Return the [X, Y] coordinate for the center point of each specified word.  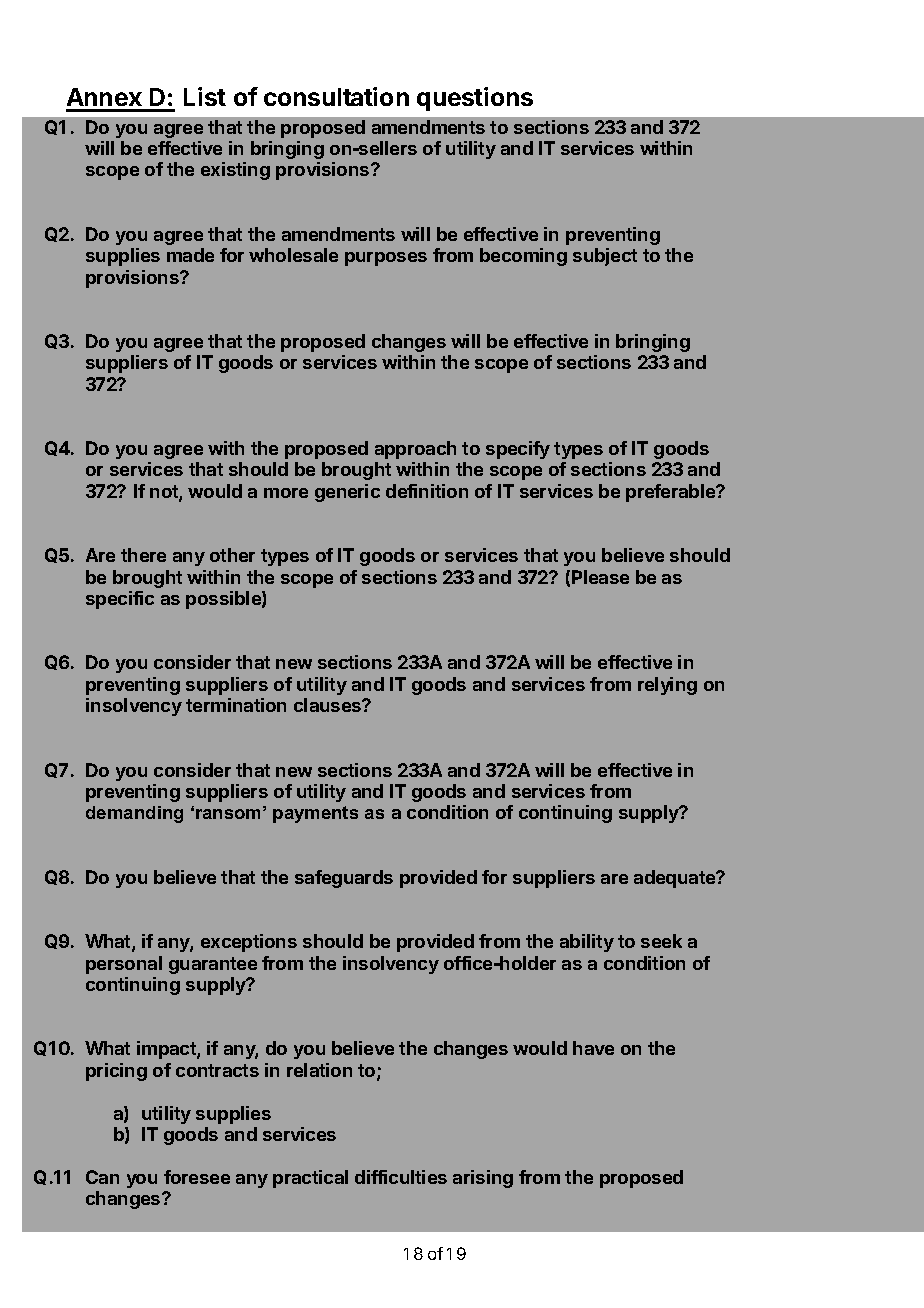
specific [120, 600]
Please [600, 577]
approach [415, 450]
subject [605, 257]
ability [587, 943]
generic [347, 493]
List [205, 96]
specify [518, 450]
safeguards [344, 879]
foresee [197, 1177]
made [190, 255]
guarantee [213, 965]
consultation [336, 96]
